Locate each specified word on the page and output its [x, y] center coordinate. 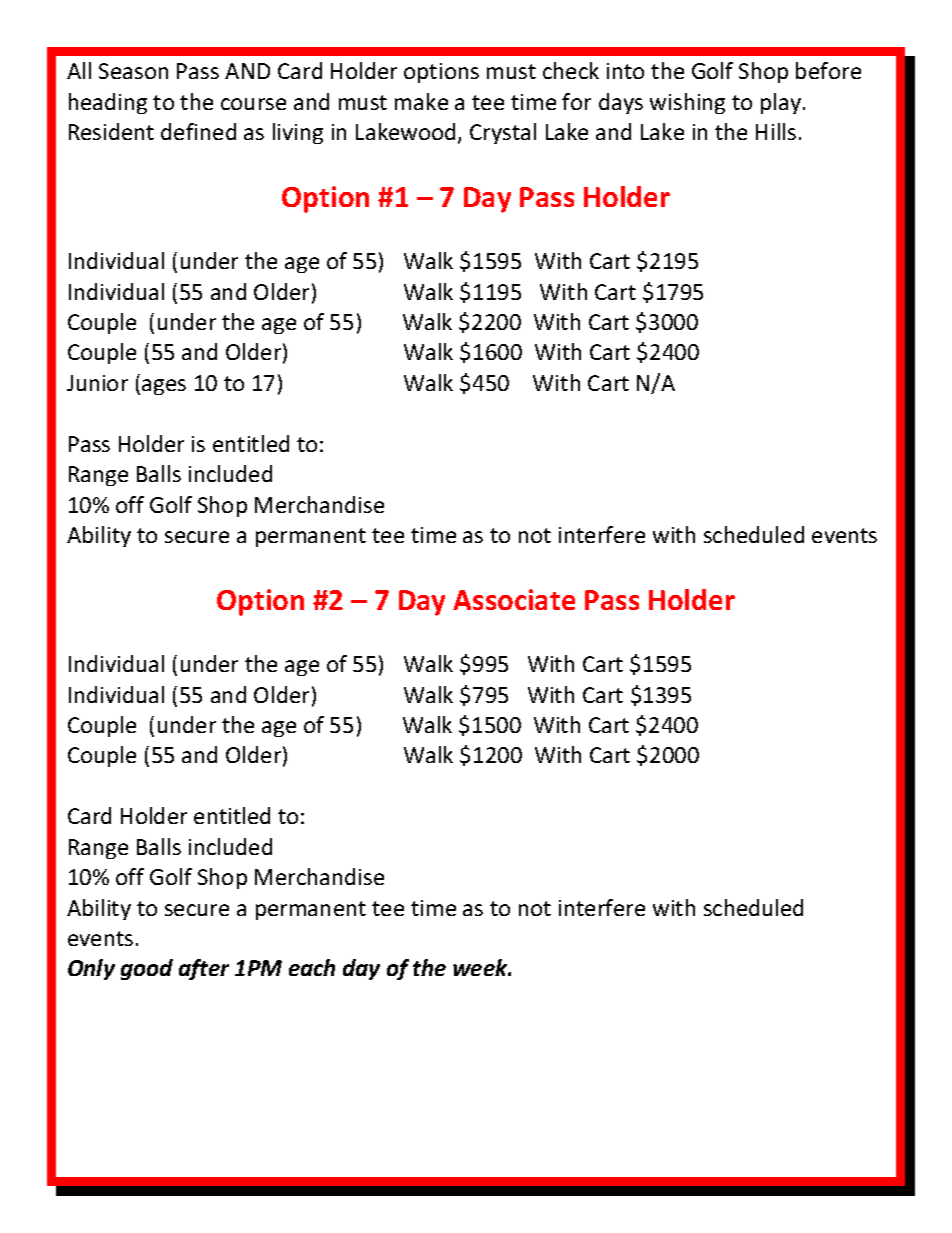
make [421, 101]
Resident [111, 131]
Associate [514, 599]
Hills [776, 131]
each [312, 967]
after [204, 969]
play [781, 103]
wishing [687, 103]
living [298, 133]
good [147, 969]
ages [164, 387]
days [621, 103]
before [828, 70]
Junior [97, 383]
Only [91, 969]
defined [198, 131]
